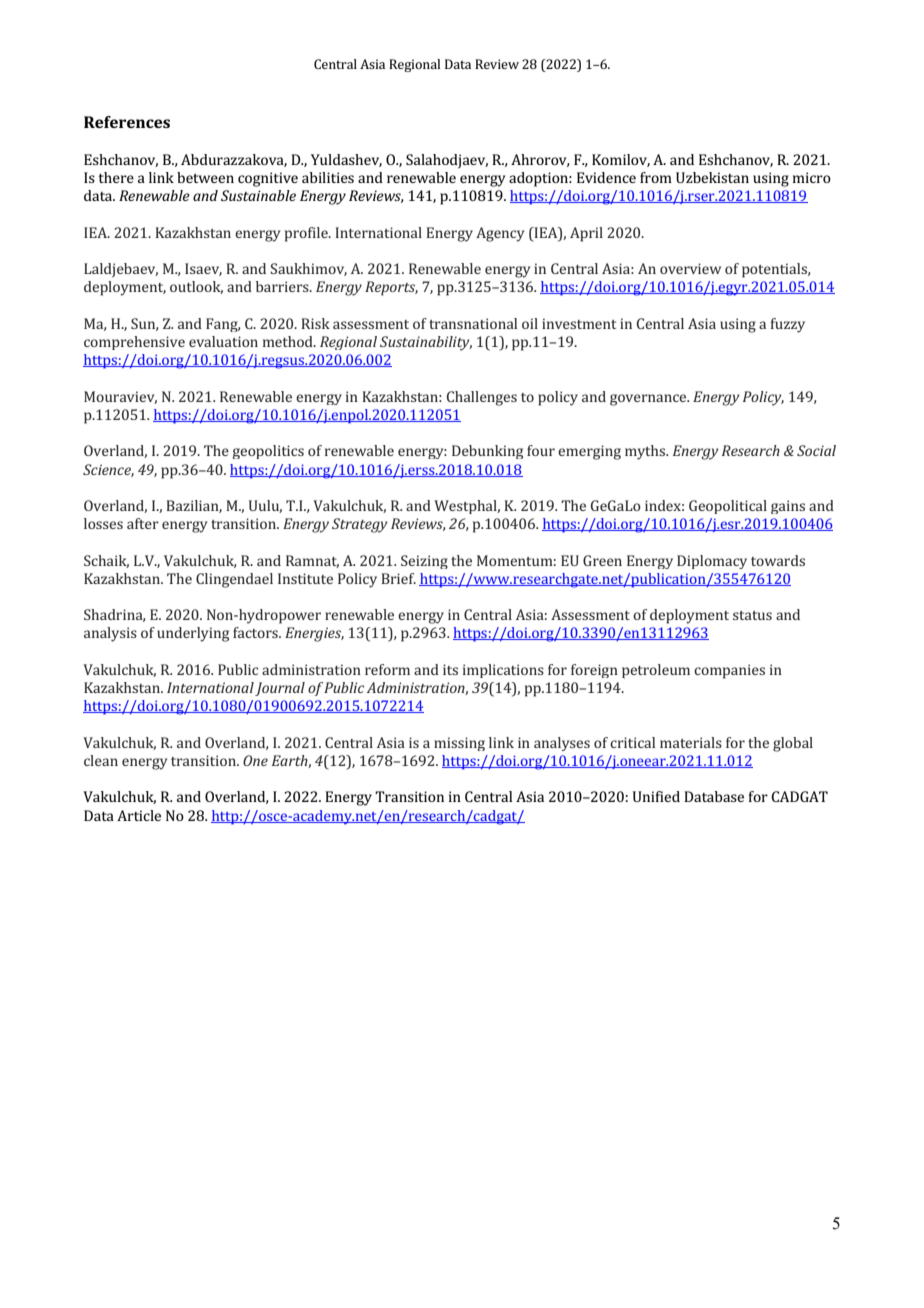 This page has height=1308, width=924. Describe the element at coordinates (459, 744) in the page. I see `missing` at that location.
